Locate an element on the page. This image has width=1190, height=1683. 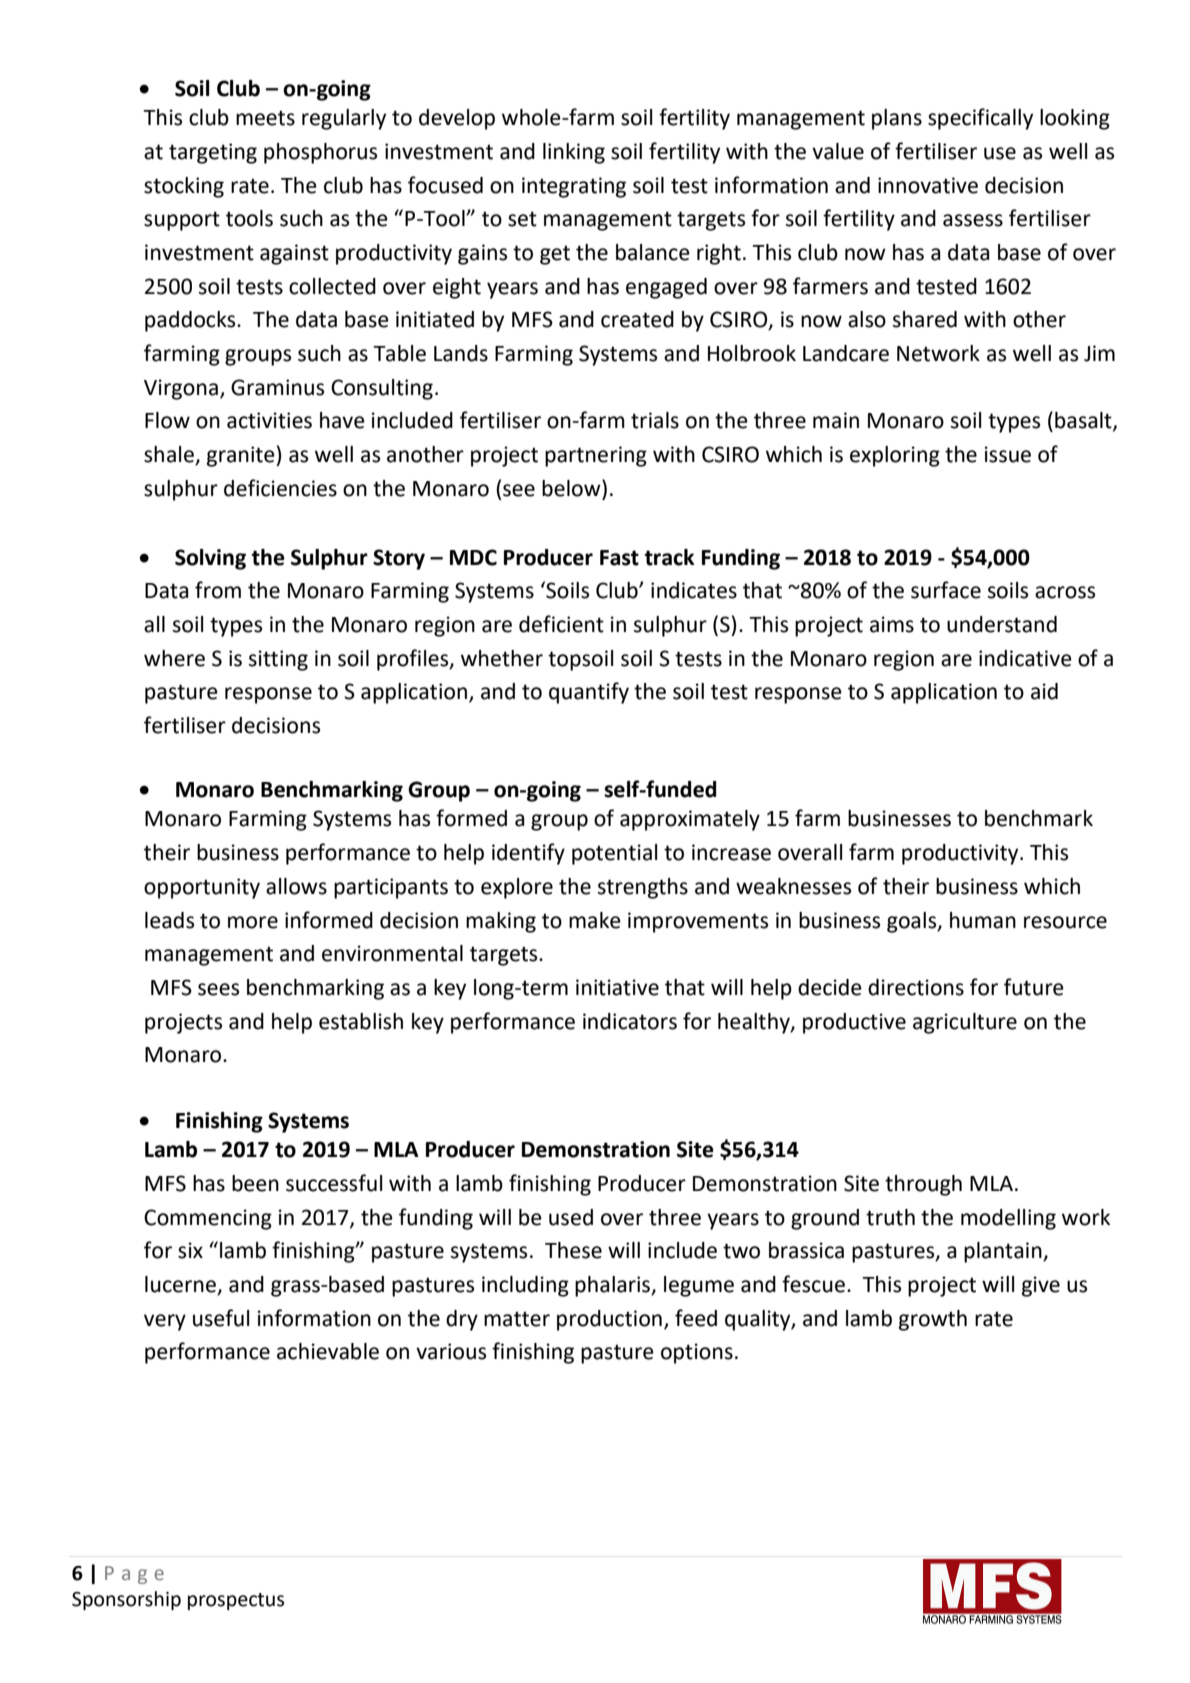
linking is located at coordinates (574, 153).
